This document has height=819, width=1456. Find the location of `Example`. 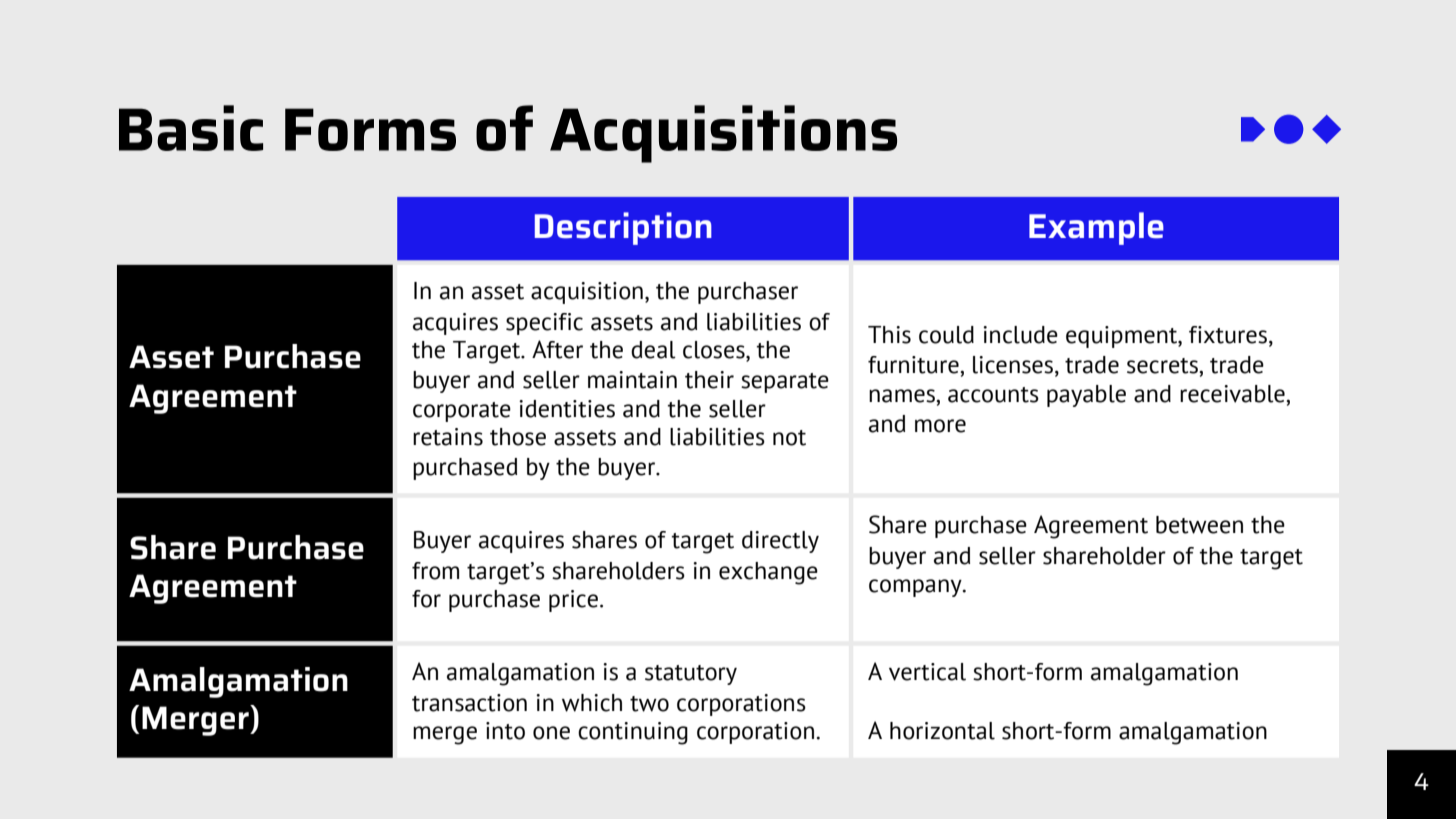

Example is located at coordinates (1096, 228).
